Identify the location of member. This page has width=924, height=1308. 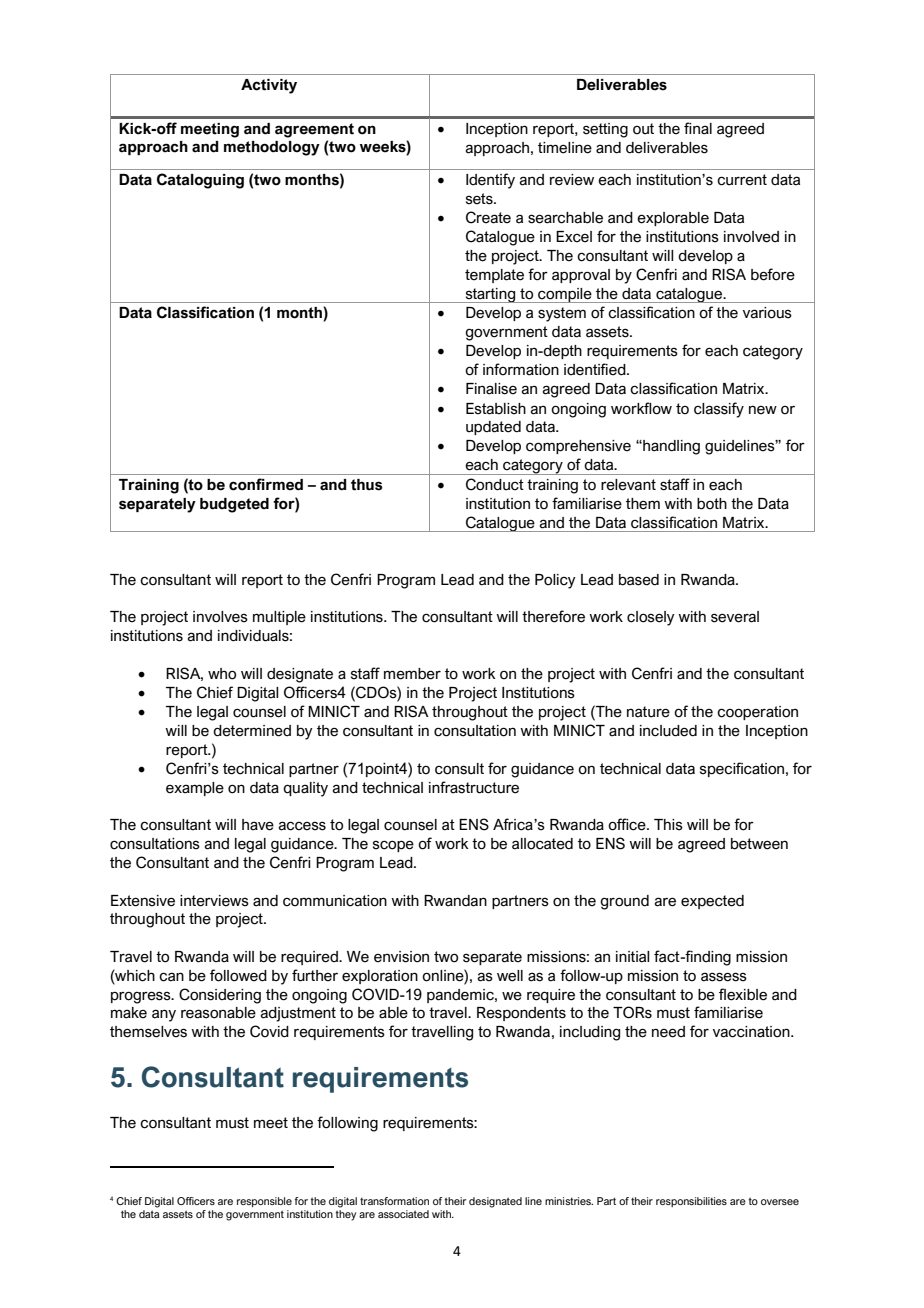
(412, 674).
